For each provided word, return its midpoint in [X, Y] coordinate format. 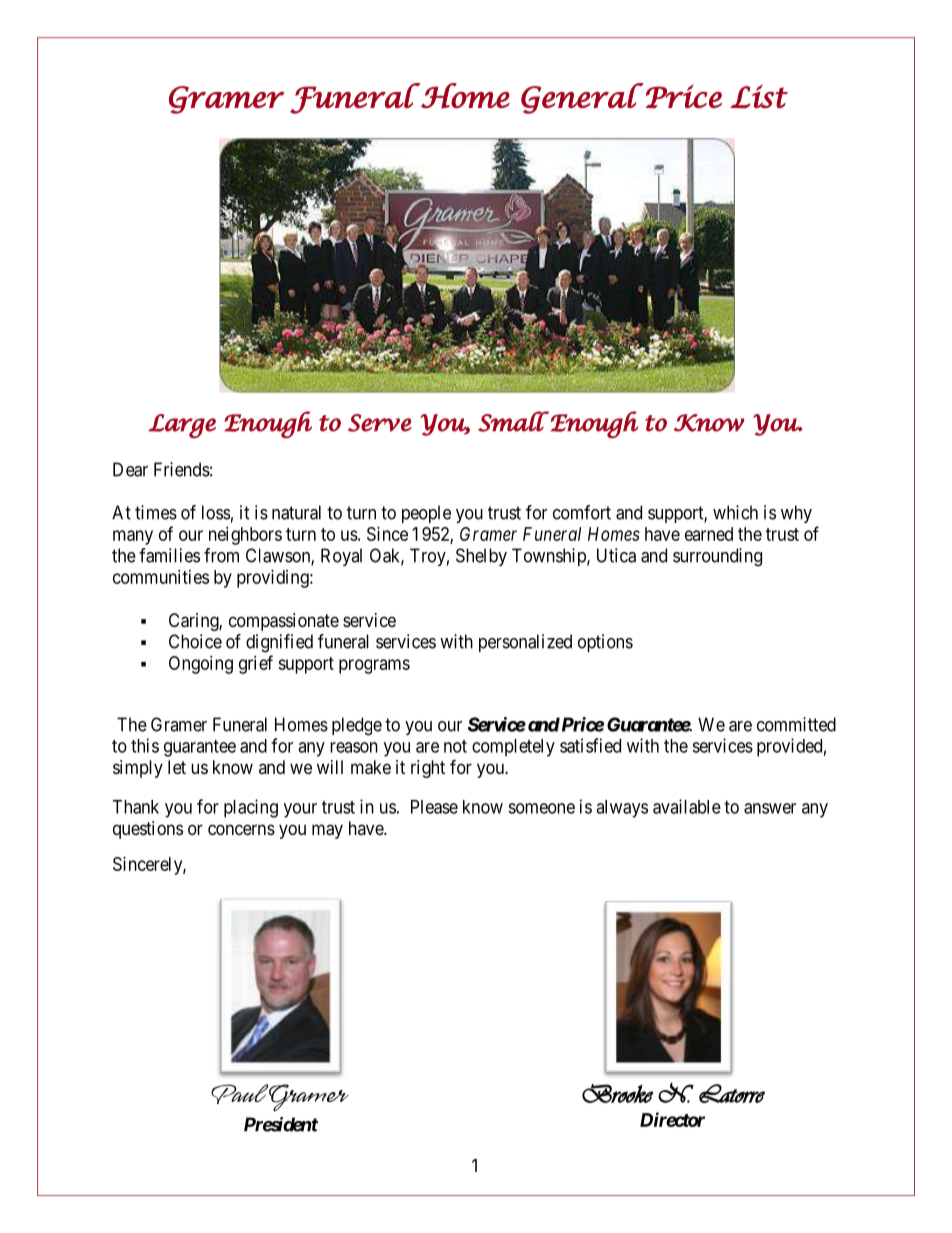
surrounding [717, 557]
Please [434, 807]
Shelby [481, 557]
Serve [380, 423]
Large [182, 426]
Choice [195, 641]
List [759, 96]
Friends [182, 469]
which [735, 512]
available [687, 806]
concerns [241, 829]
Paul [239, 1094]
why [796, 514]
